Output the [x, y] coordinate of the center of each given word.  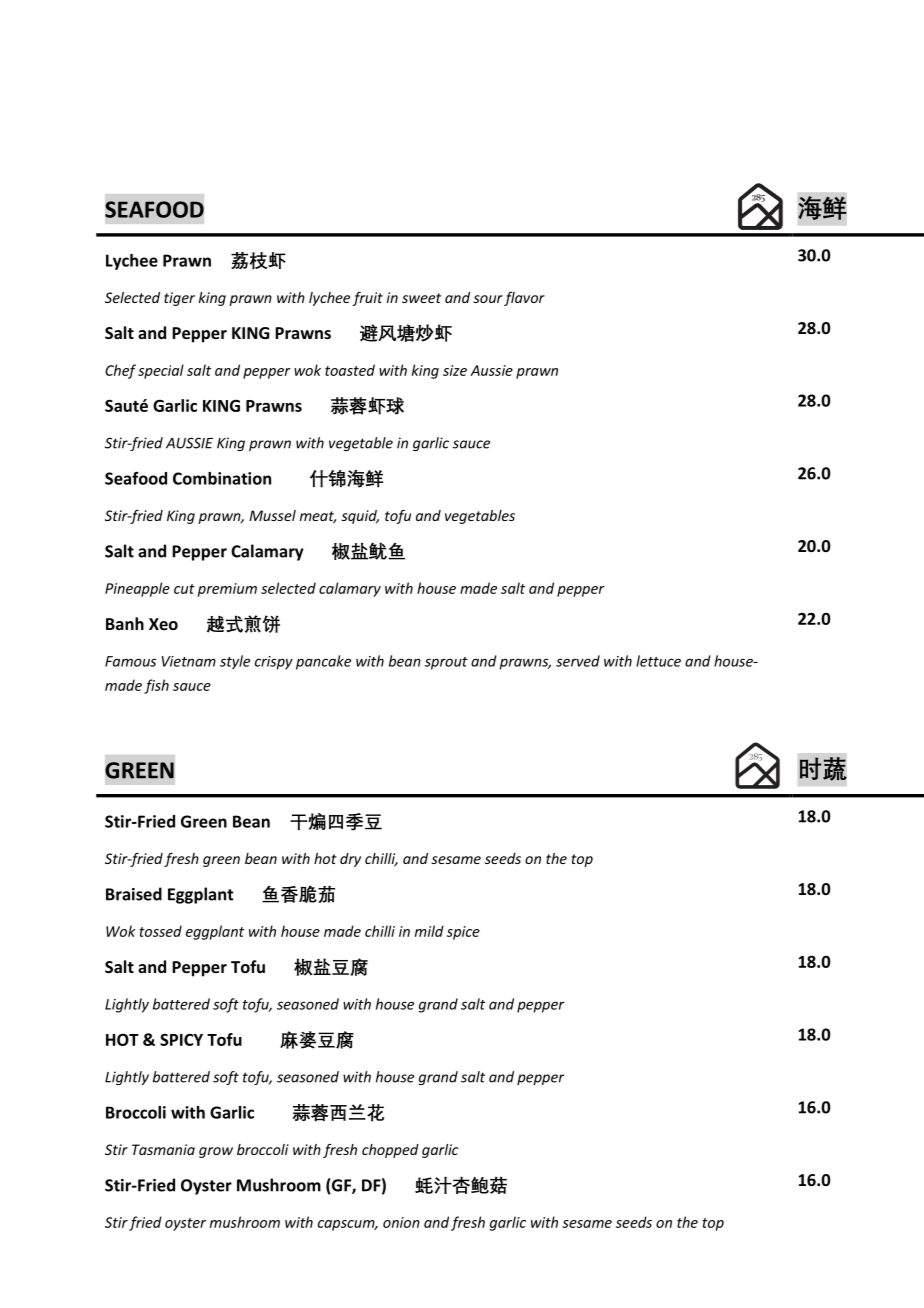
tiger [179, 299]
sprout [446, 663]
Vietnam [189, 661]
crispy [274, 663]
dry [350, 860]
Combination [222, 478]
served [578, 661]
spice [463, 933]
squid [360, 517]
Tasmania [163, 1149]
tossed [160, 931]
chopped [390, 1151]
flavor [524, 299]
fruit [367, 299]
